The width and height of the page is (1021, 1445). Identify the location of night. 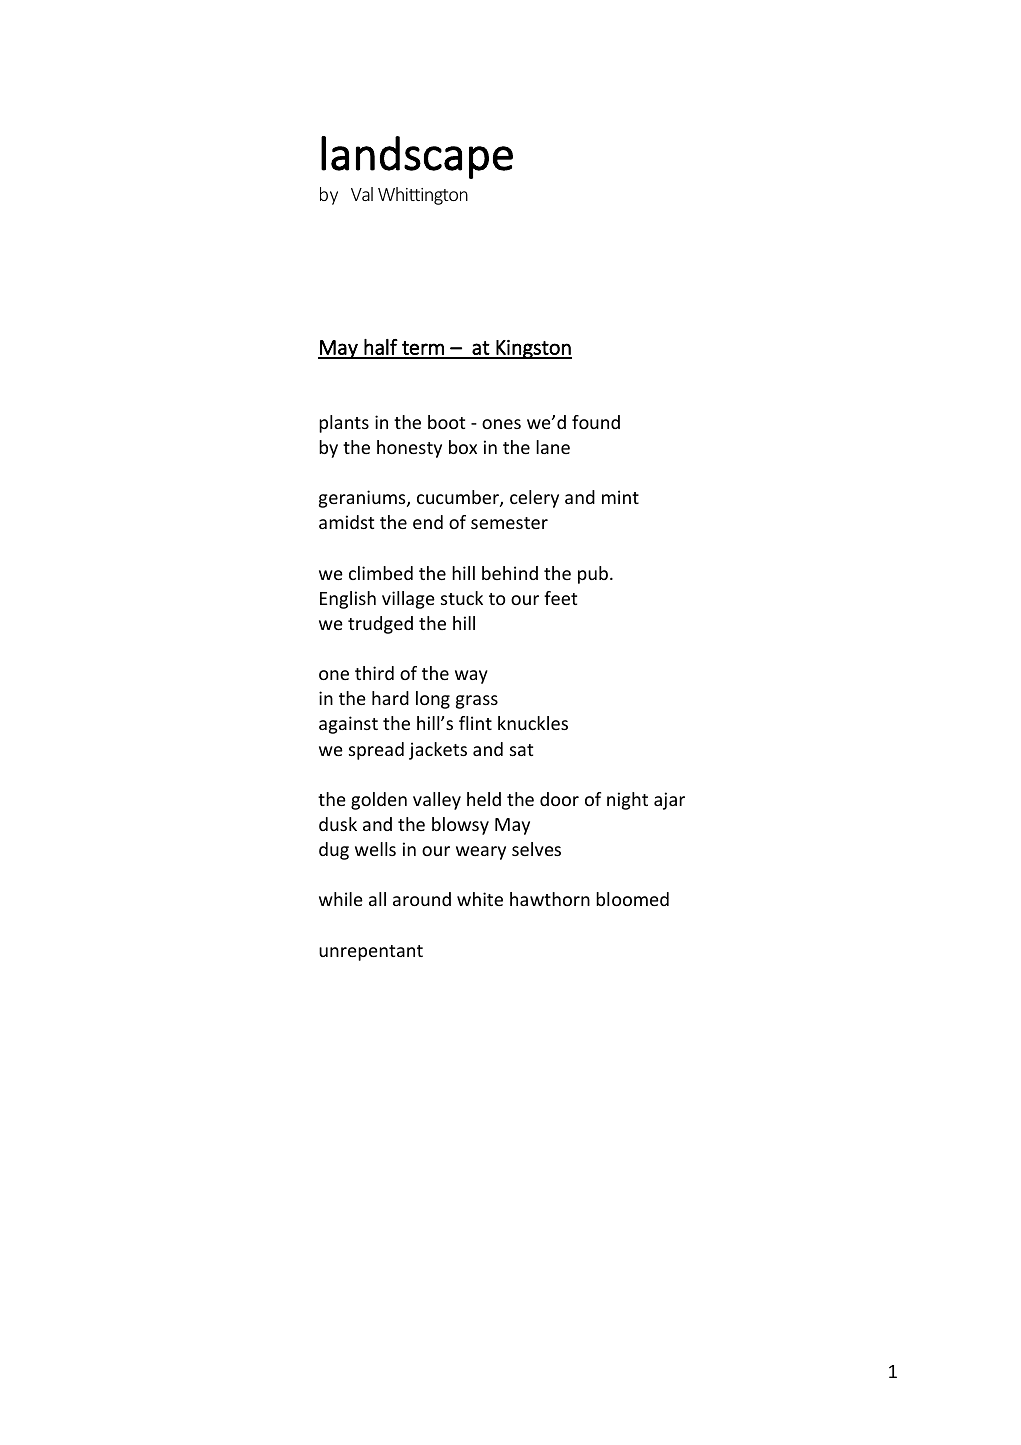
(627, 801).
